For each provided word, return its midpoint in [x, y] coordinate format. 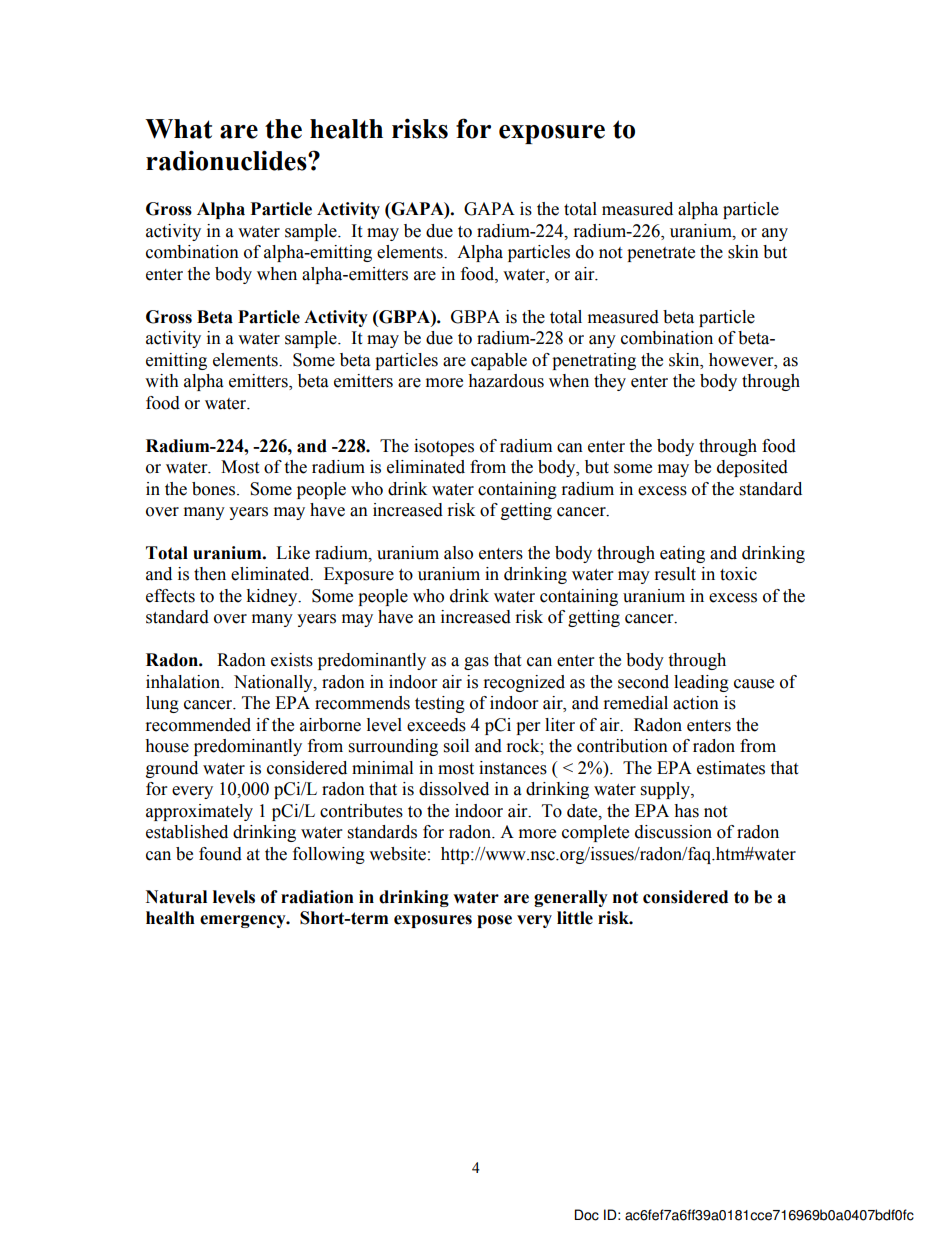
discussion [673, 832]
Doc [587, 1215]
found [220, 854]
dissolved [454, 789]
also [458, 553]
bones [215, 489]
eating [682, 554]
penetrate [661, 254]
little [575, 918]
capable [499, 361]
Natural [176, 897]
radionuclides [227, 160]
